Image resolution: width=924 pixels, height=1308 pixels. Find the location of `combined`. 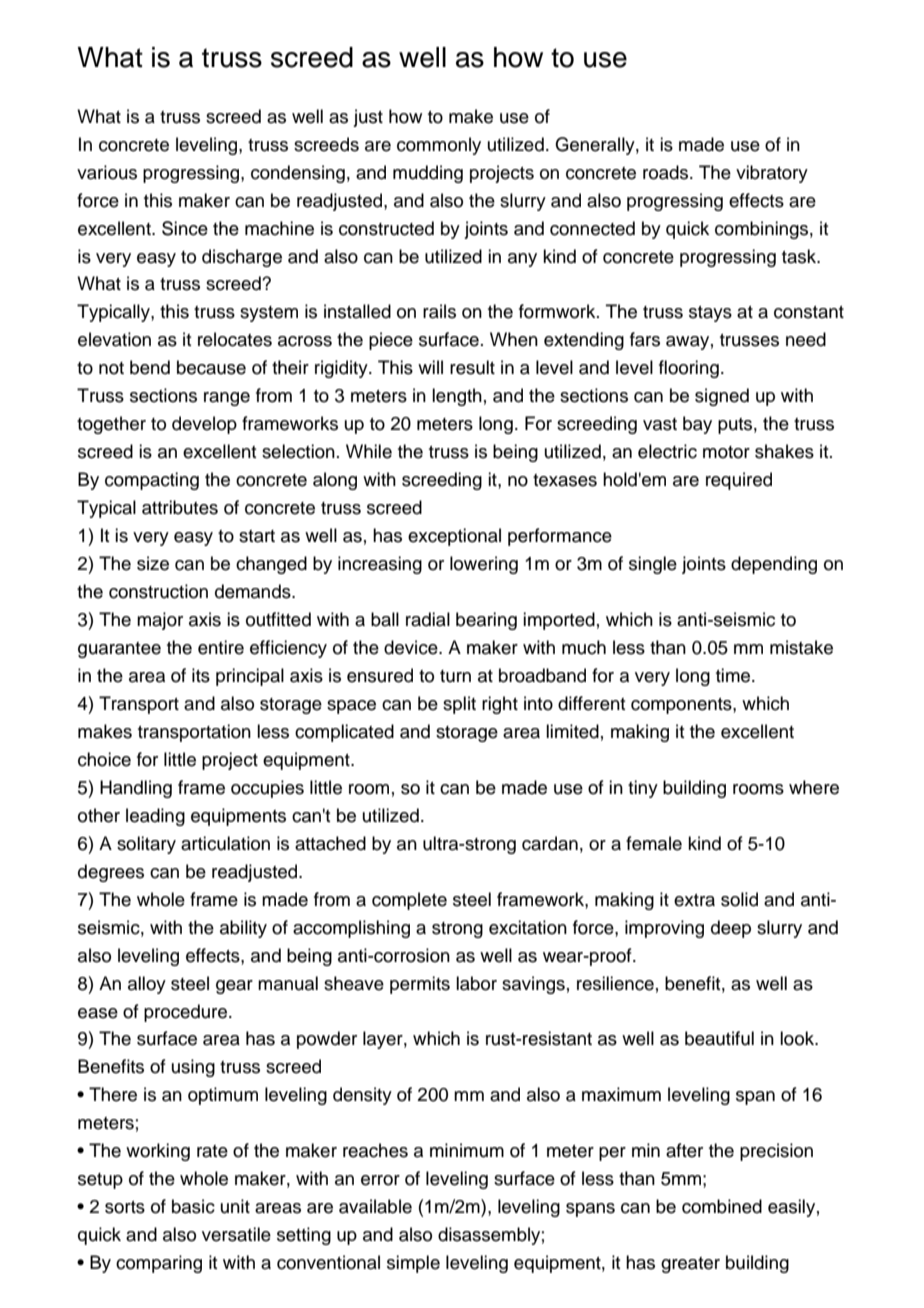

combined is located at coordinates (722, 1206).
